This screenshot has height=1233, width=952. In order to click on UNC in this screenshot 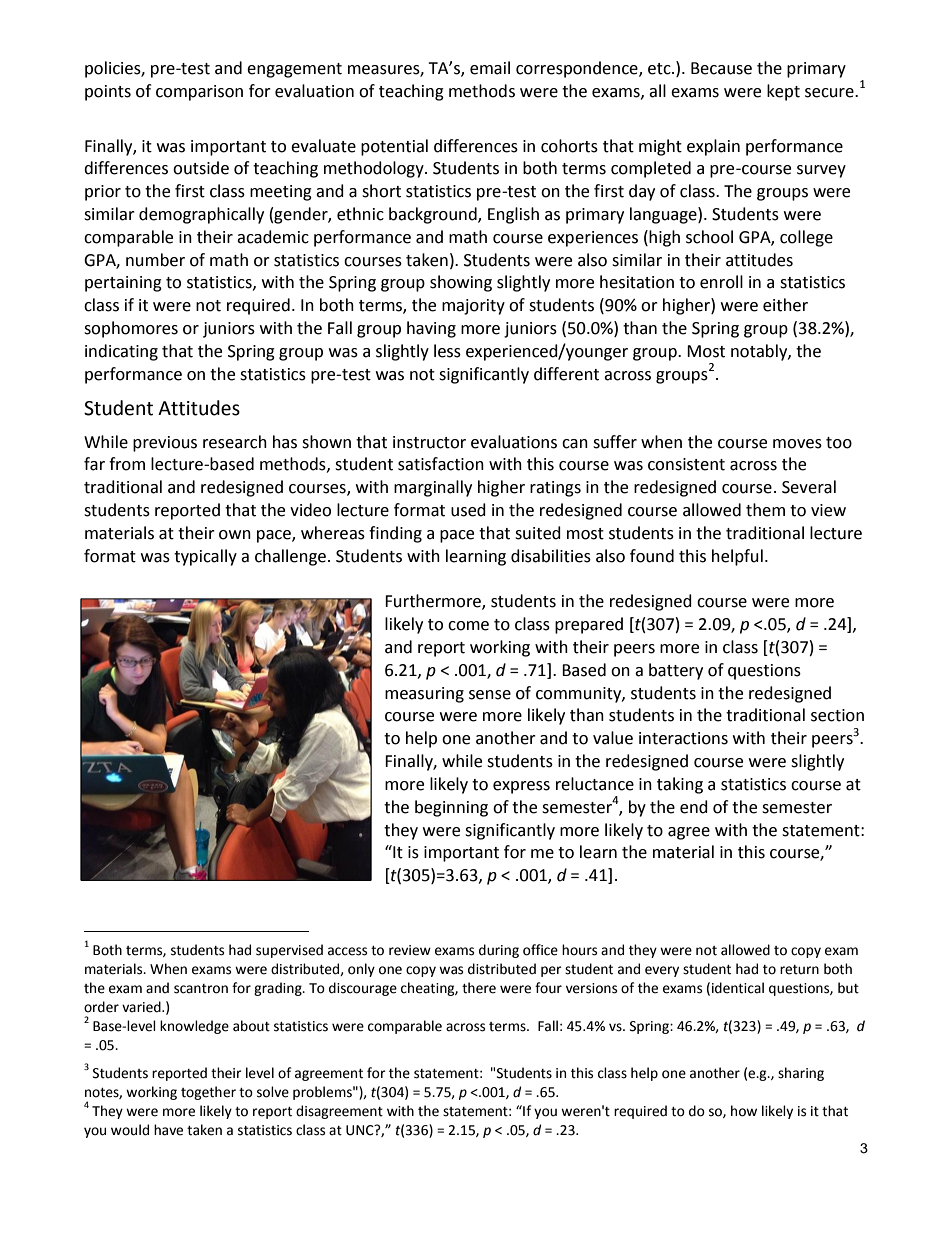, I will do `click(361, 1130)`.
